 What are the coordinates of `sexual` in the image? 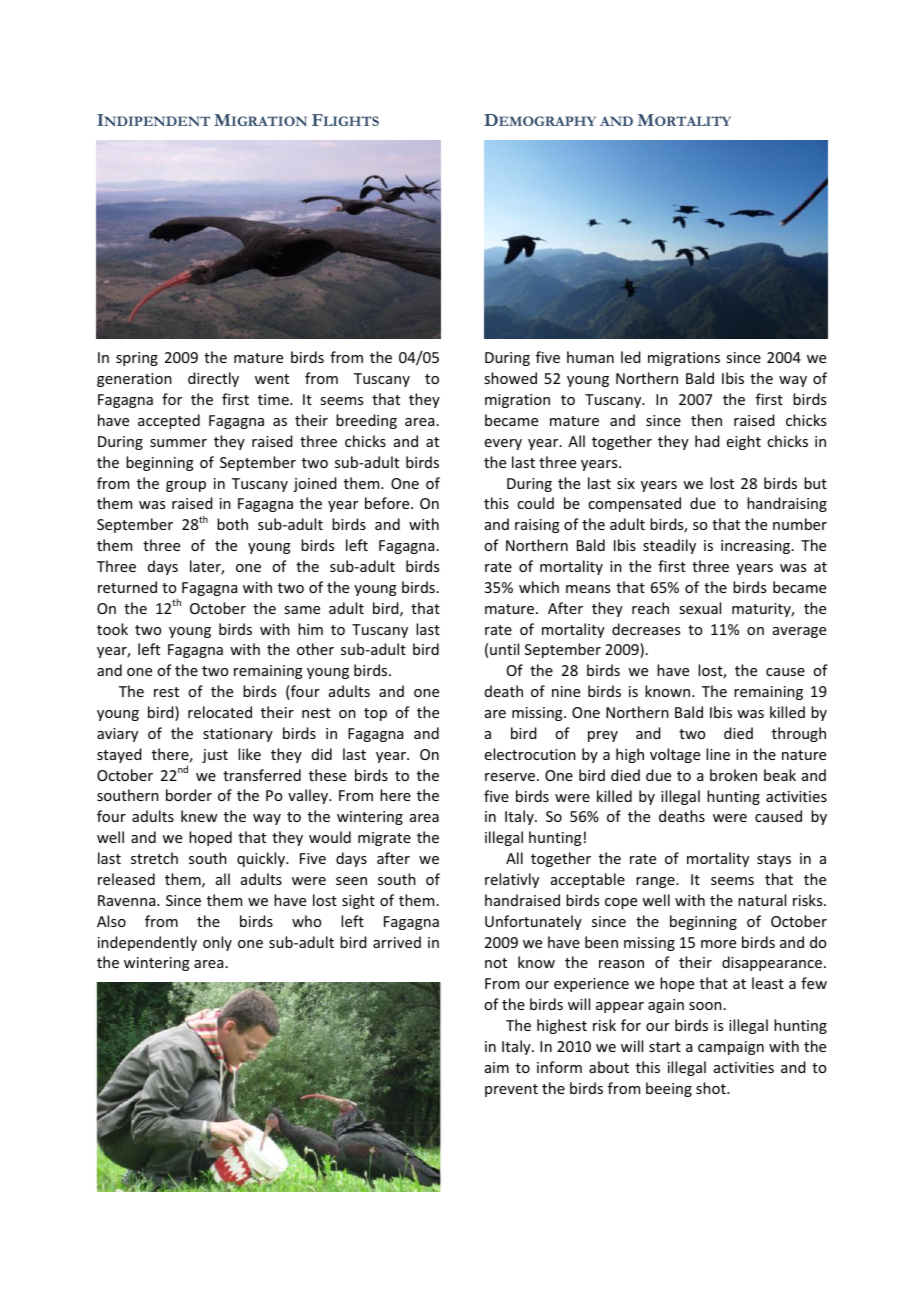 It's located at (700, 608).
